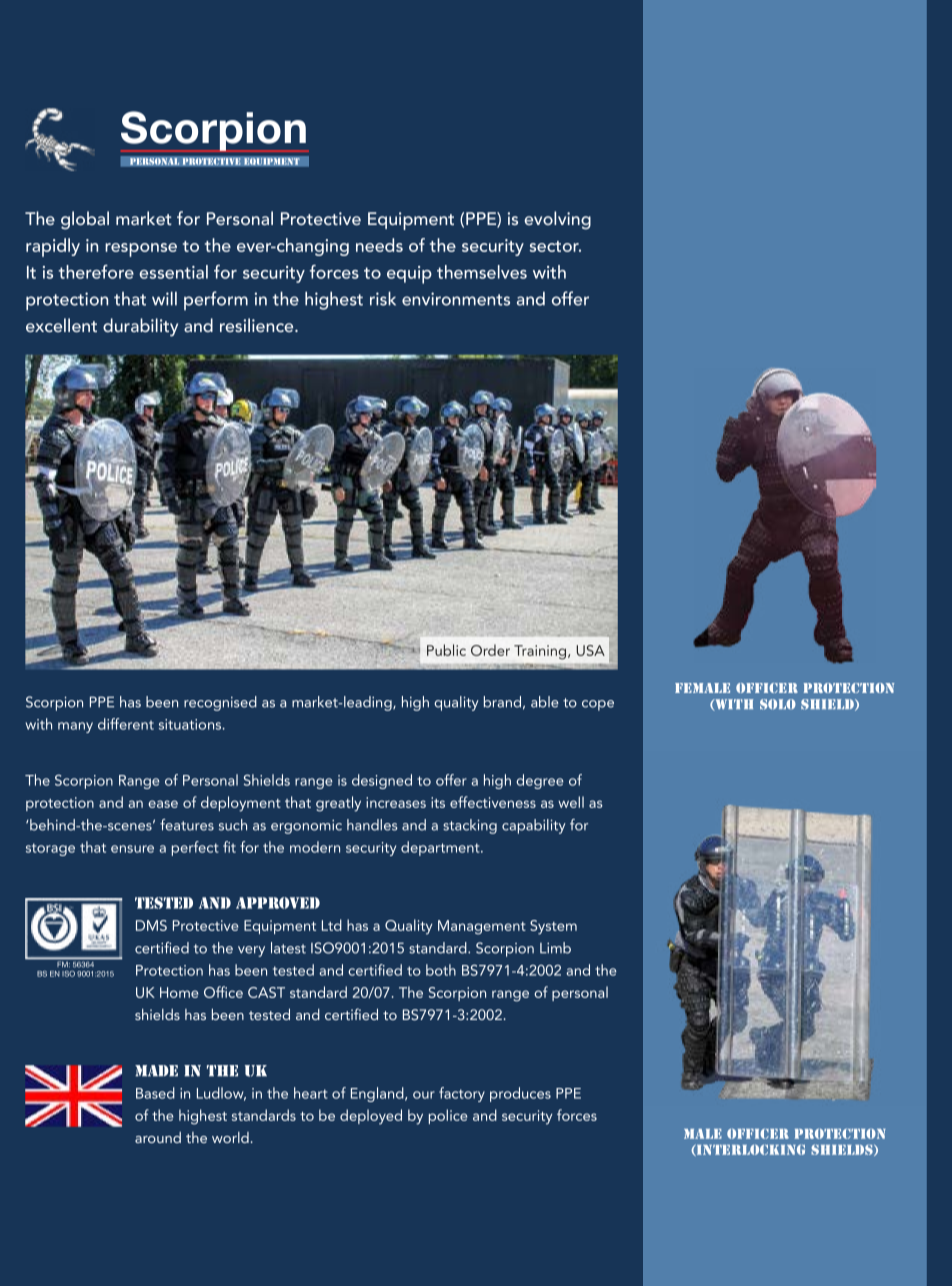 The width and height of the document is (952, 1286). What do you see at coordinates (778, 704) in the document?
I see `SOLO` at bounding box center [778, 704].
